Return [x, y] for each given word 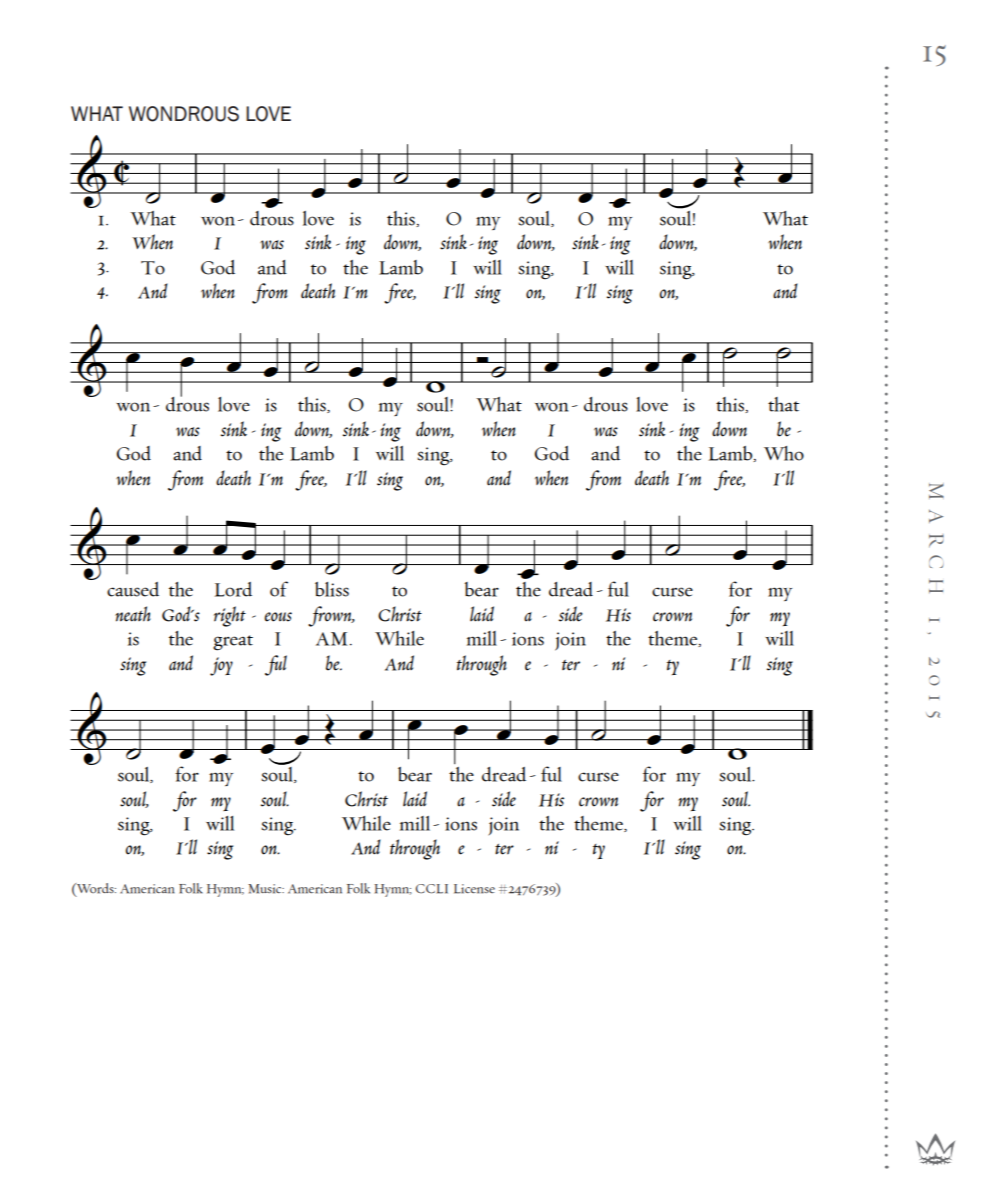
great [233, 643]
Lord [233, 589]
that [783, 404]
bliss [332, 589]
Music [266, 889]
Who [784, 453]
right [230, 616]
